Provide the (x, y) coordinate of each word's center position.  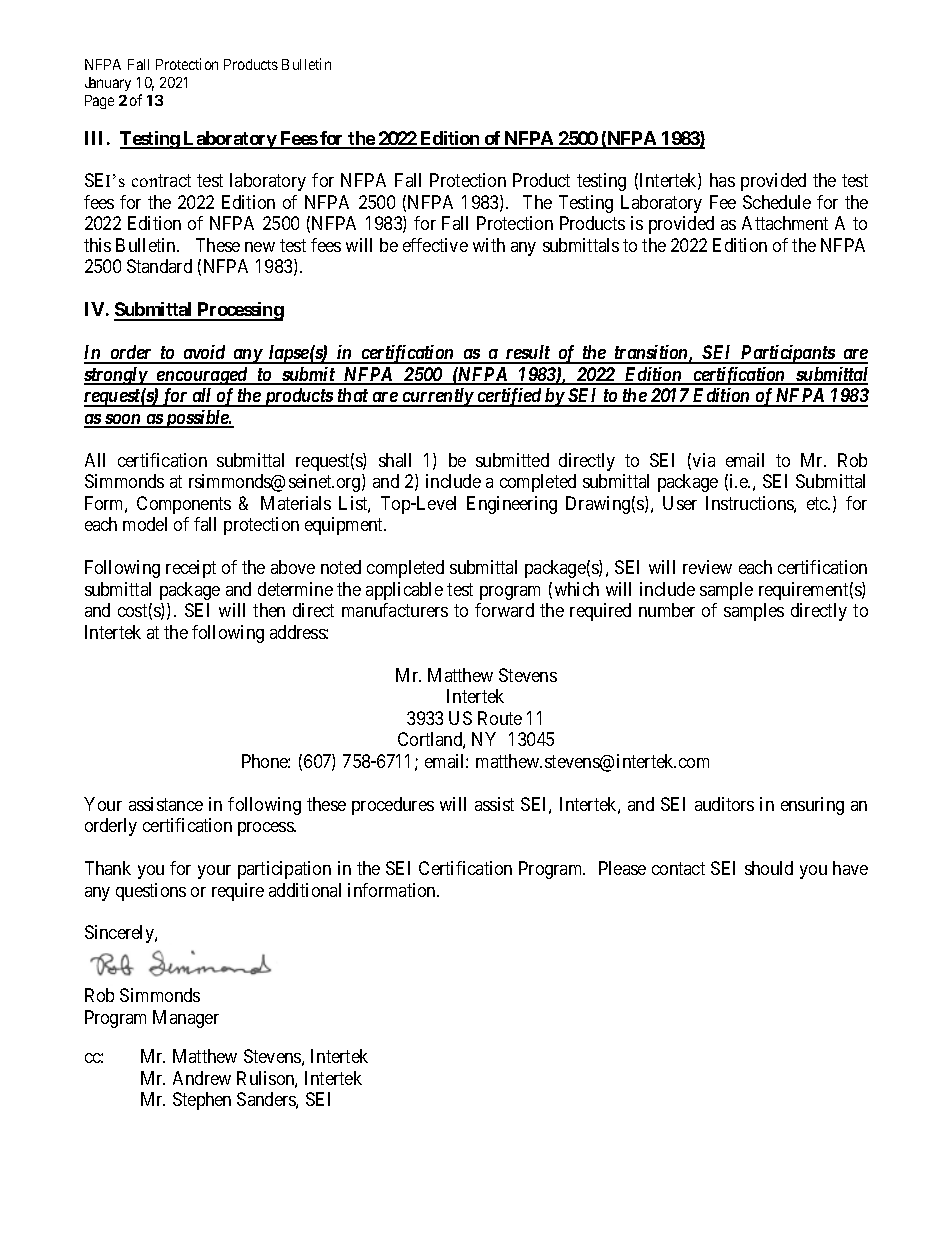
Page (99, 102)
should (769, 868)
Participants (787, 354)
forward (504, 610)
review (707, 567)
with (489, 245)
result (527, 354)
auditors (724, 804)
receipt (191, 569)
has (722, 180)
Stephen (202, 1101)
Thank (108, 868)
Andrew (202, 1078)
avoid (204, 354)
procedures (393, 806)
